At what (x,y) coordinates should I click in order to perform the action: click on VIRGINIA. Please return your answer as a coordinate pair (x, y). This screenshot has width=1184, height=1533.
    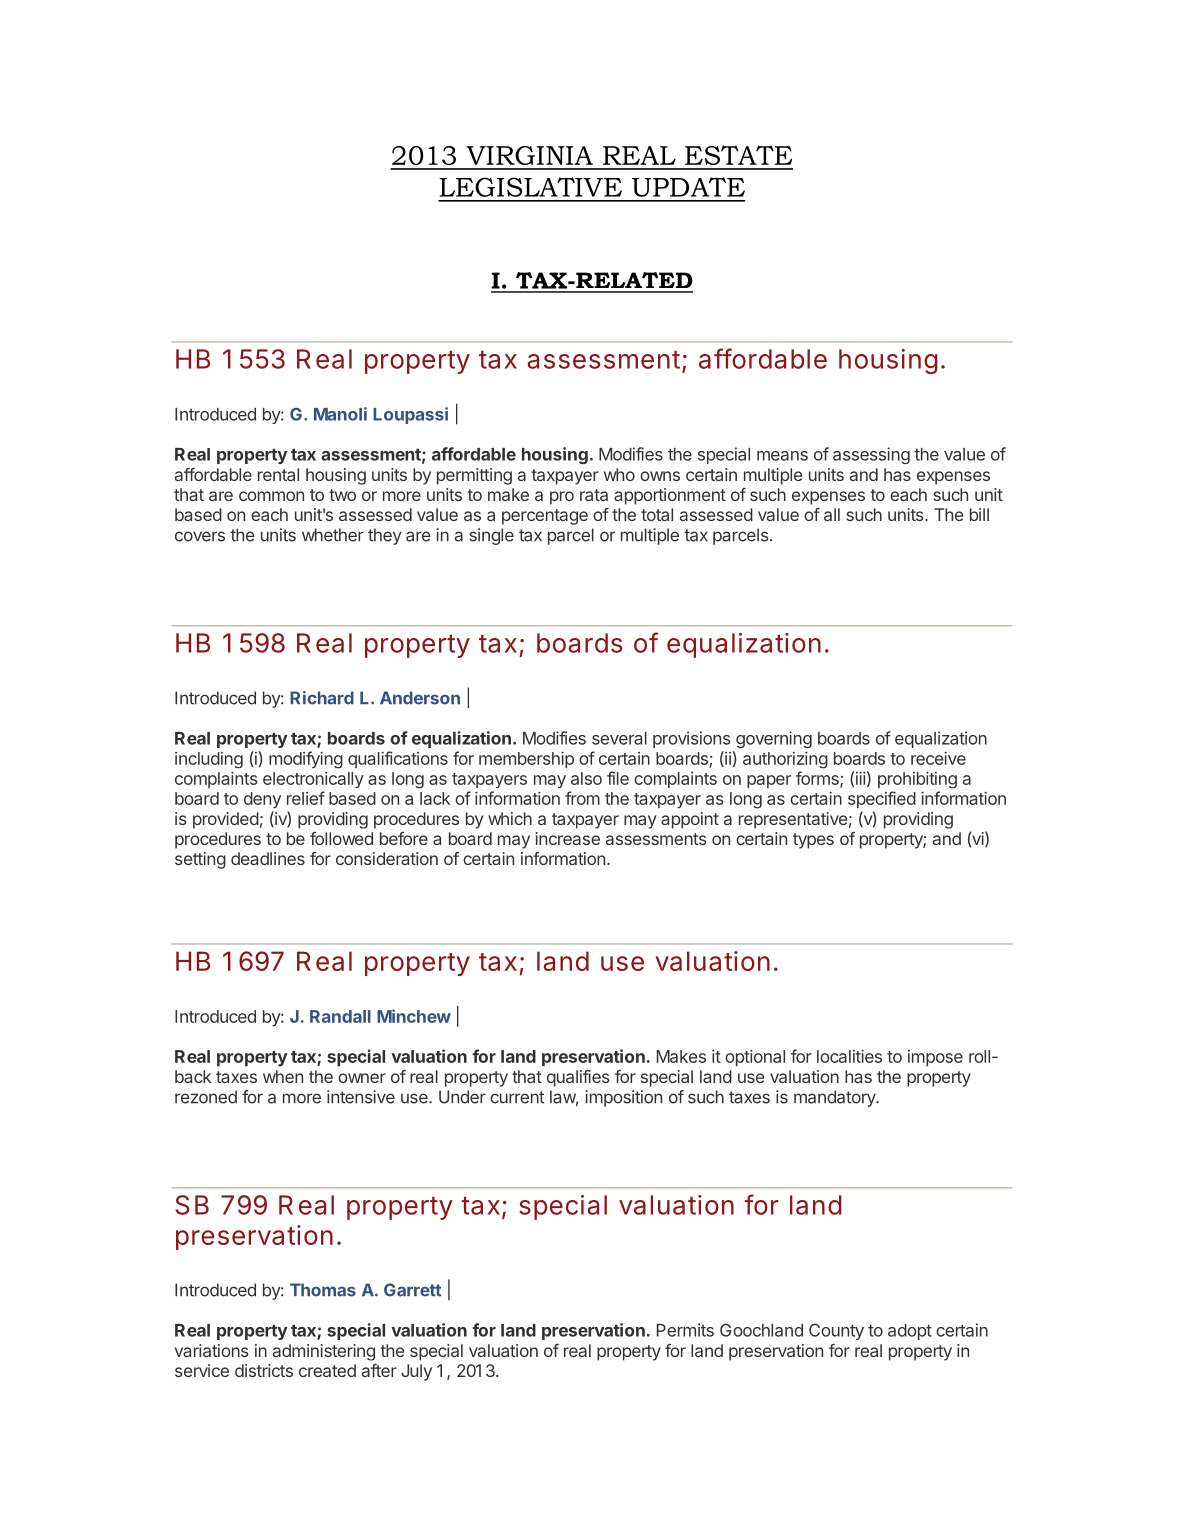
    Looking at the image, I should click on (529, 155).
